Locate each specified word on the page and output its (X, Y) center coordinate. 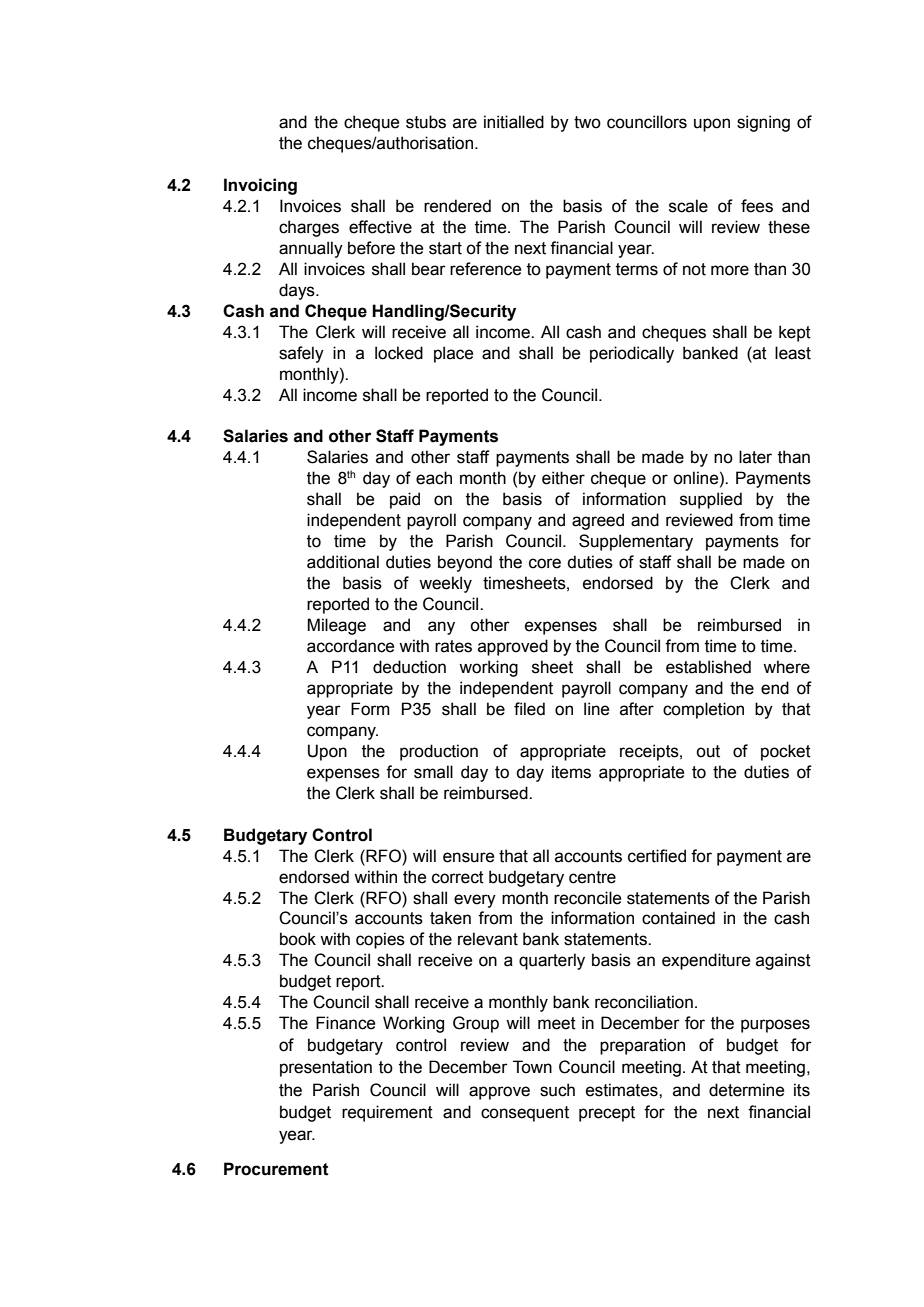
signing (763, 123)
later (755, 457)
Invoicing (260, 186)
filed (529, 709)
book (298, 939)
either (563, 478)
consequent (525, 1114)
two (587, 122)
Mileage (336, 626)
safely (301, 354)
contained (678, 918)
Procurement (276, 1169)
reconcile (587, 898)
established (708, 667)
